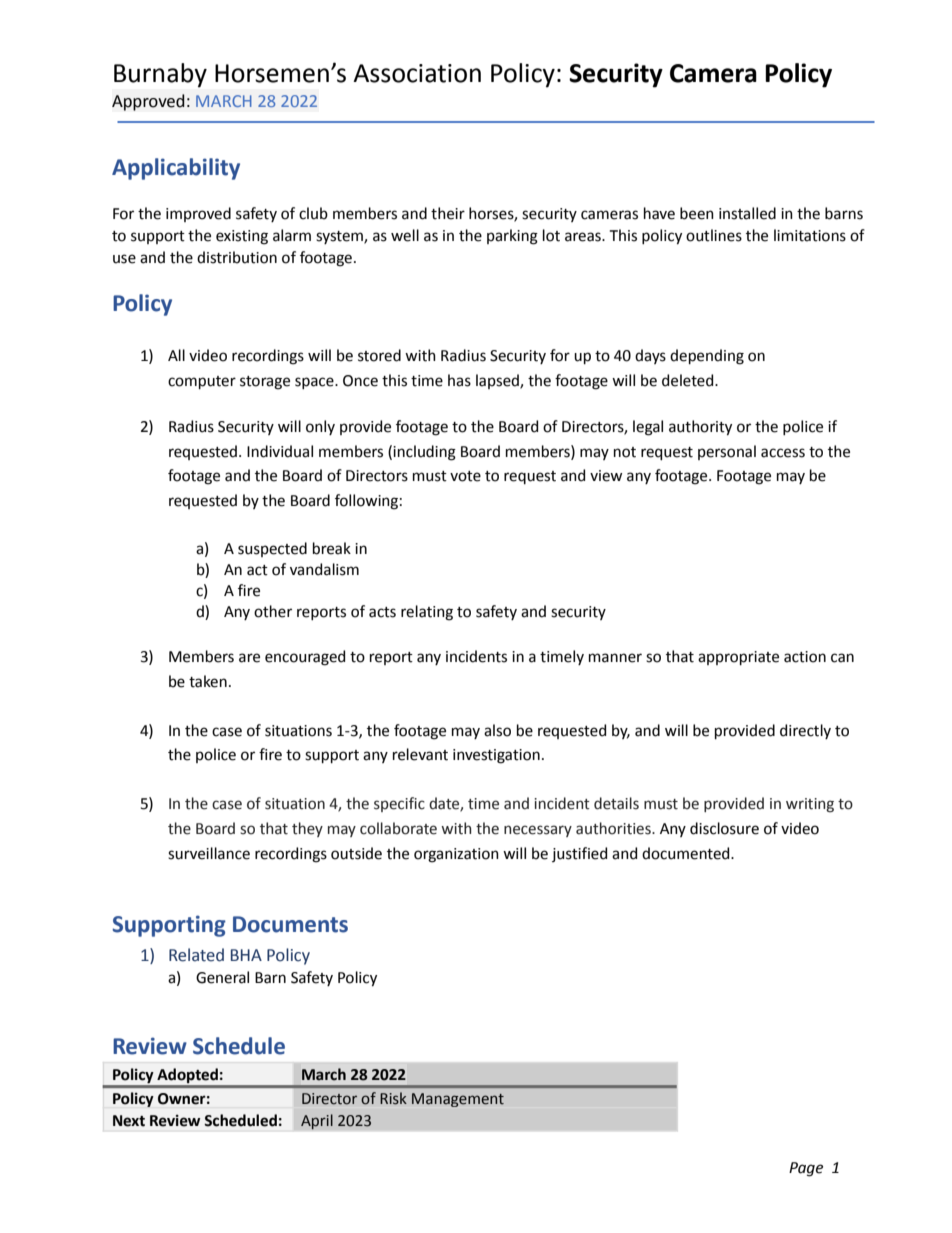 The height and width of the page is (1233, 952). I want to click on lapsed, so click(498, 381).
